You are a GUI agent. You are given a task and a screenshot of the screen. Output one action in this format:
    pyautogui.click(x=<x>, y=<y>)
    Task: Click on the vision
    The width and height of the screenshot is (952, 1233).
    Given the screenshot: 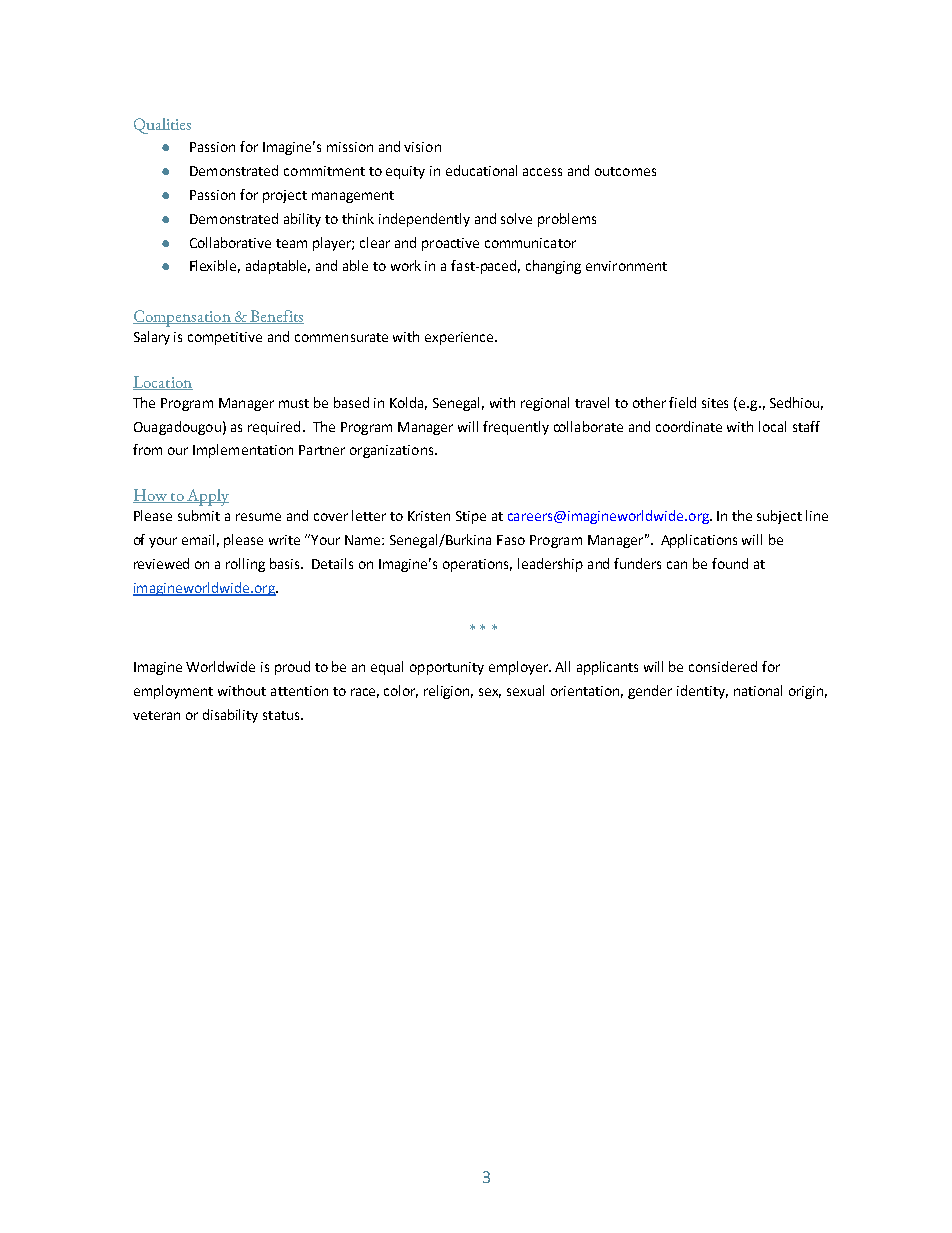 What is the action you would take?
    pyautogui.click(x=422, y=147)
